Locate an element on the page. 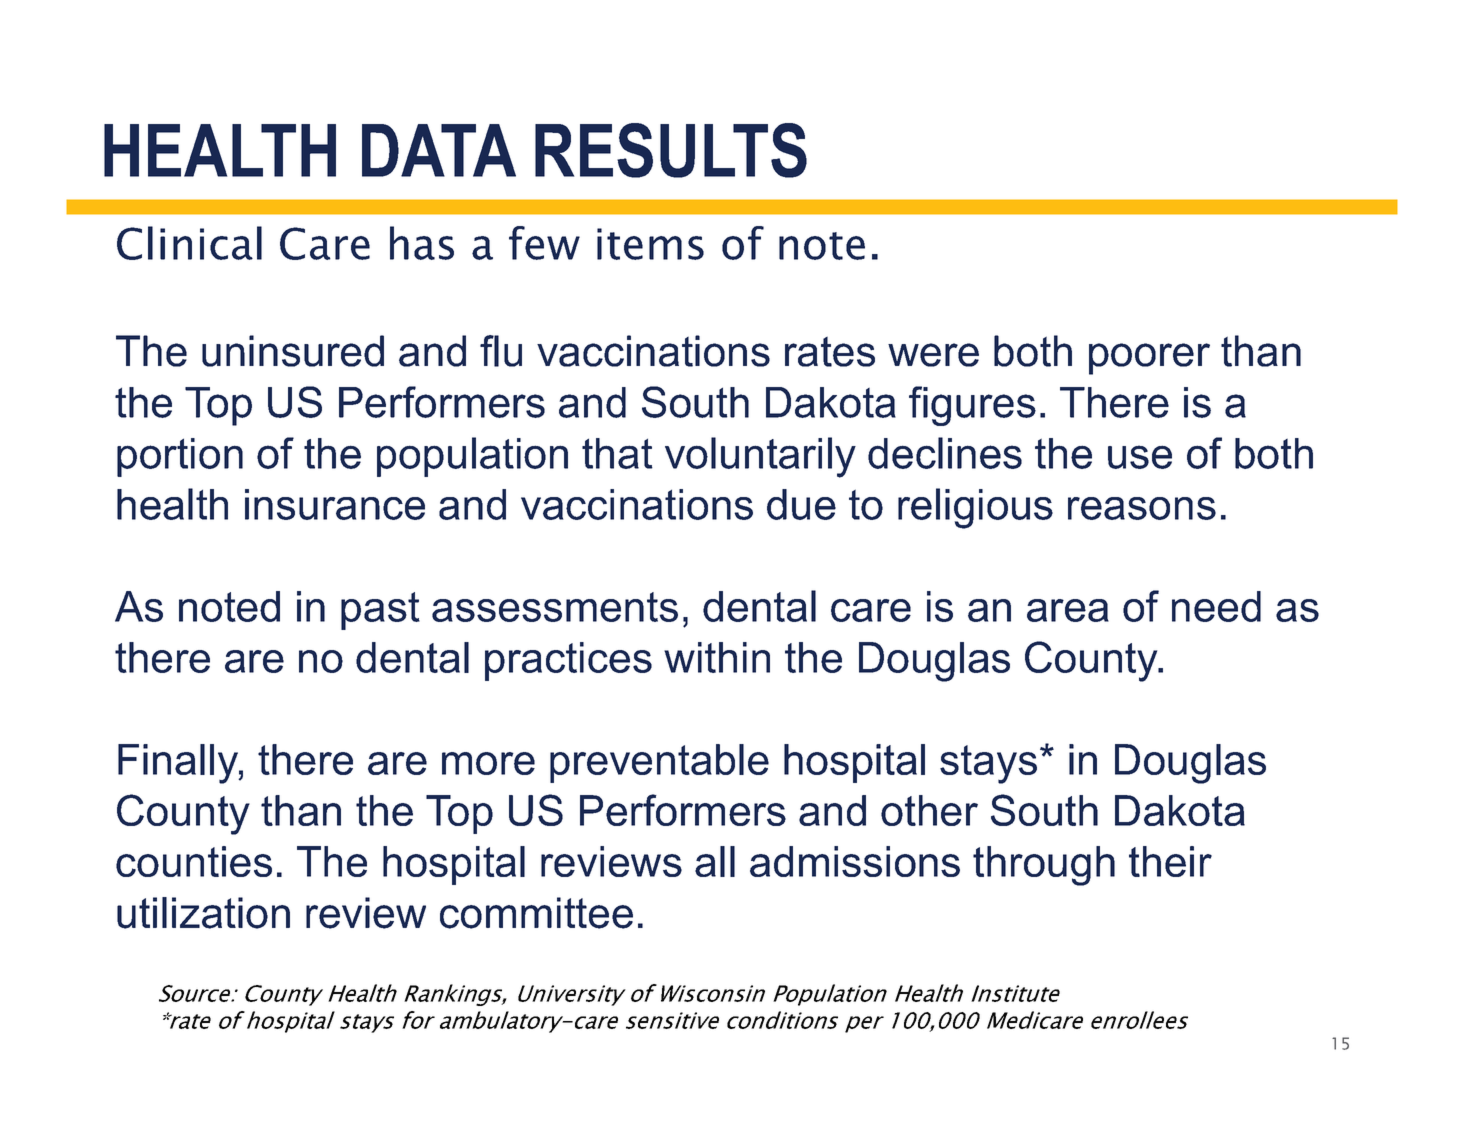  committee is located at coordinates (536, 913).
